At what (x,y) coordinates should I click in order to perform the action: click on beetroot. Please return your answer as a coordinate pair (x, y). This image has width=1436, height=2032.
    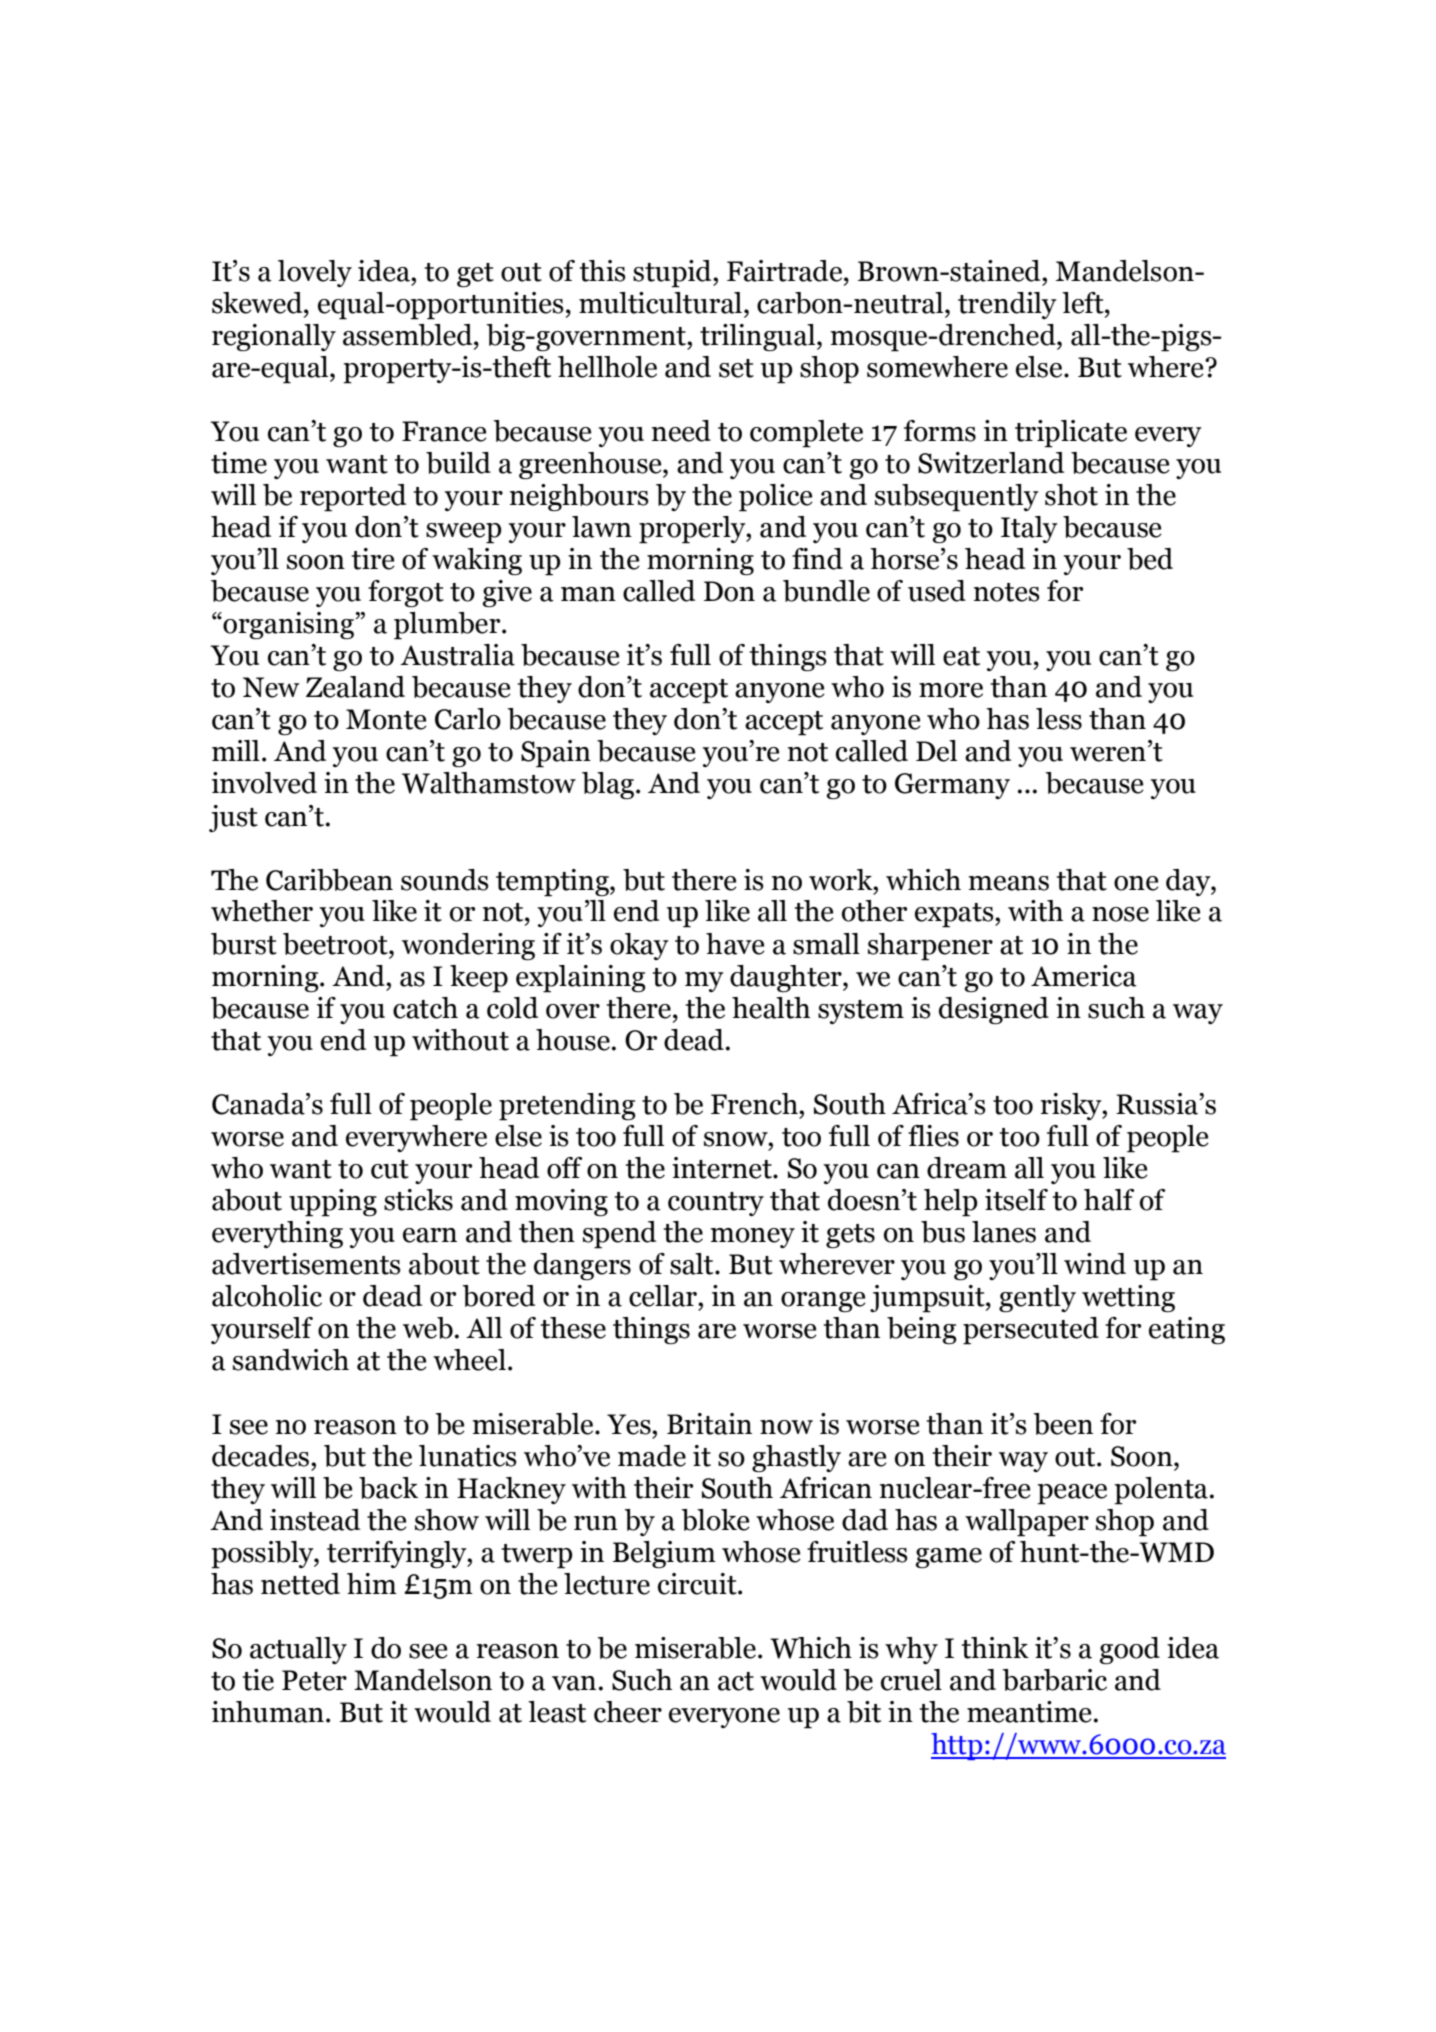
    Looking at the image, I should click on (336, 944).
